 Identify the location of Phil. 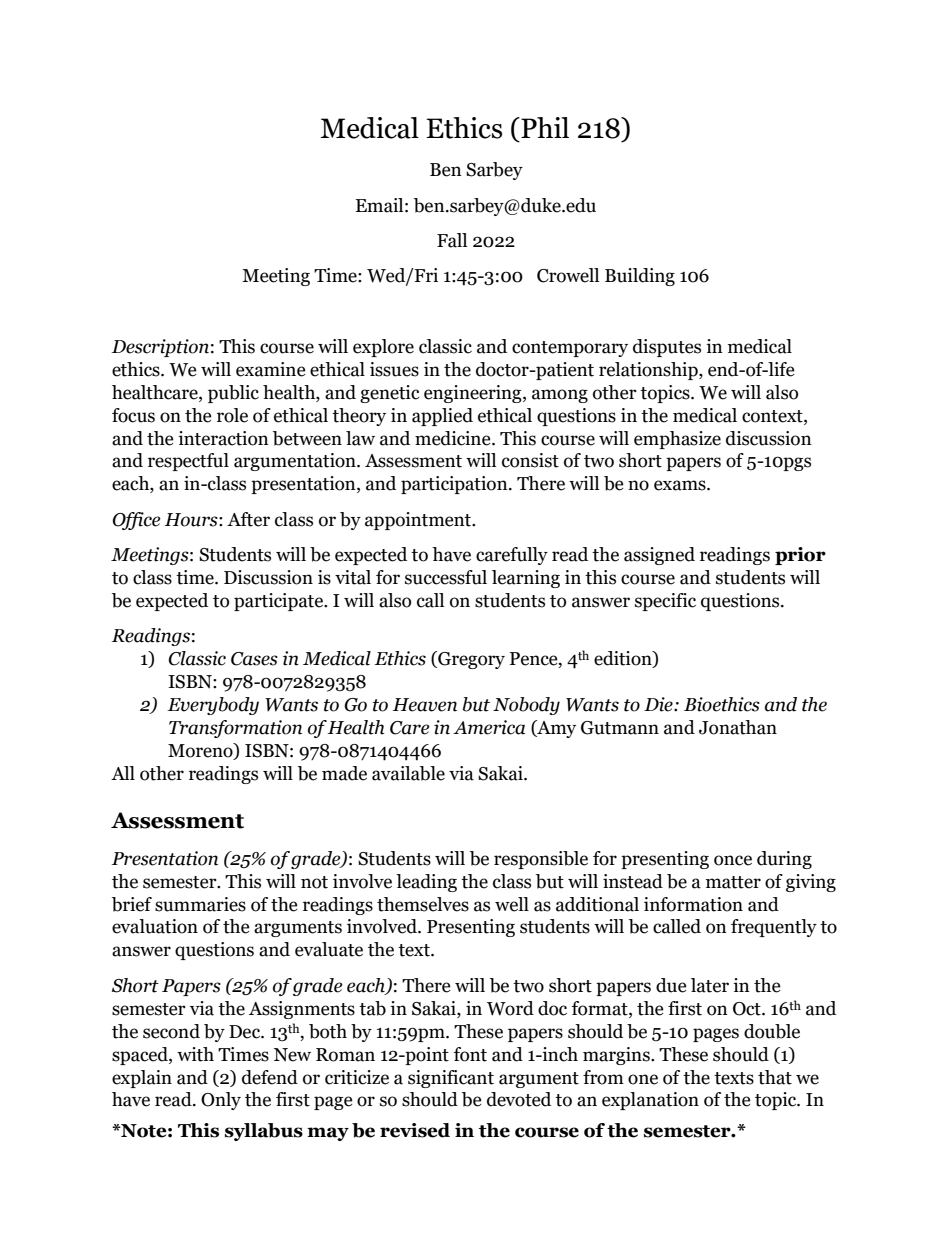
(544, 127).
